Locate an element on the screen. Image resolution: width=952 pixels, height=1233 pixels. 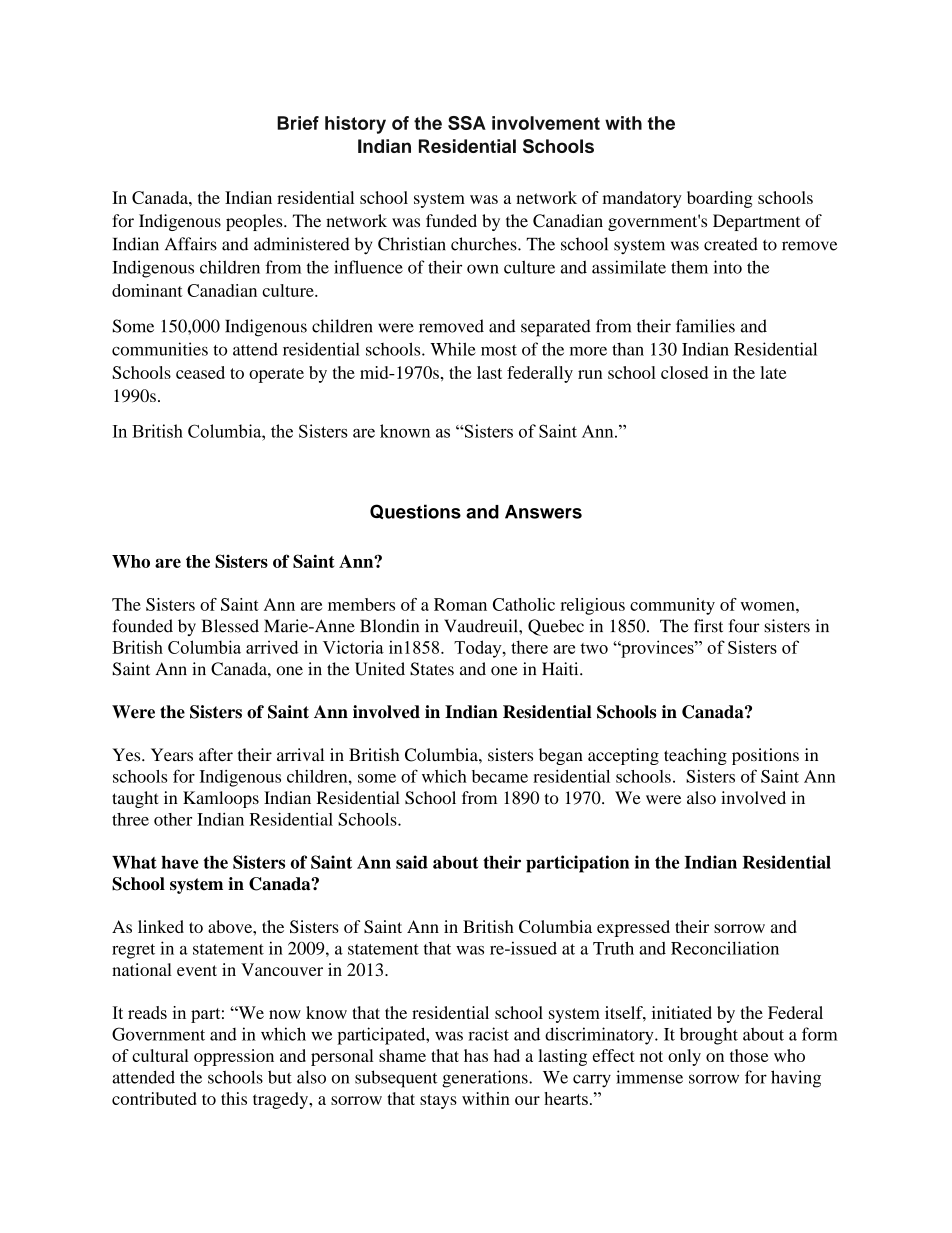
generations is located at coordinates (486, 1079).
